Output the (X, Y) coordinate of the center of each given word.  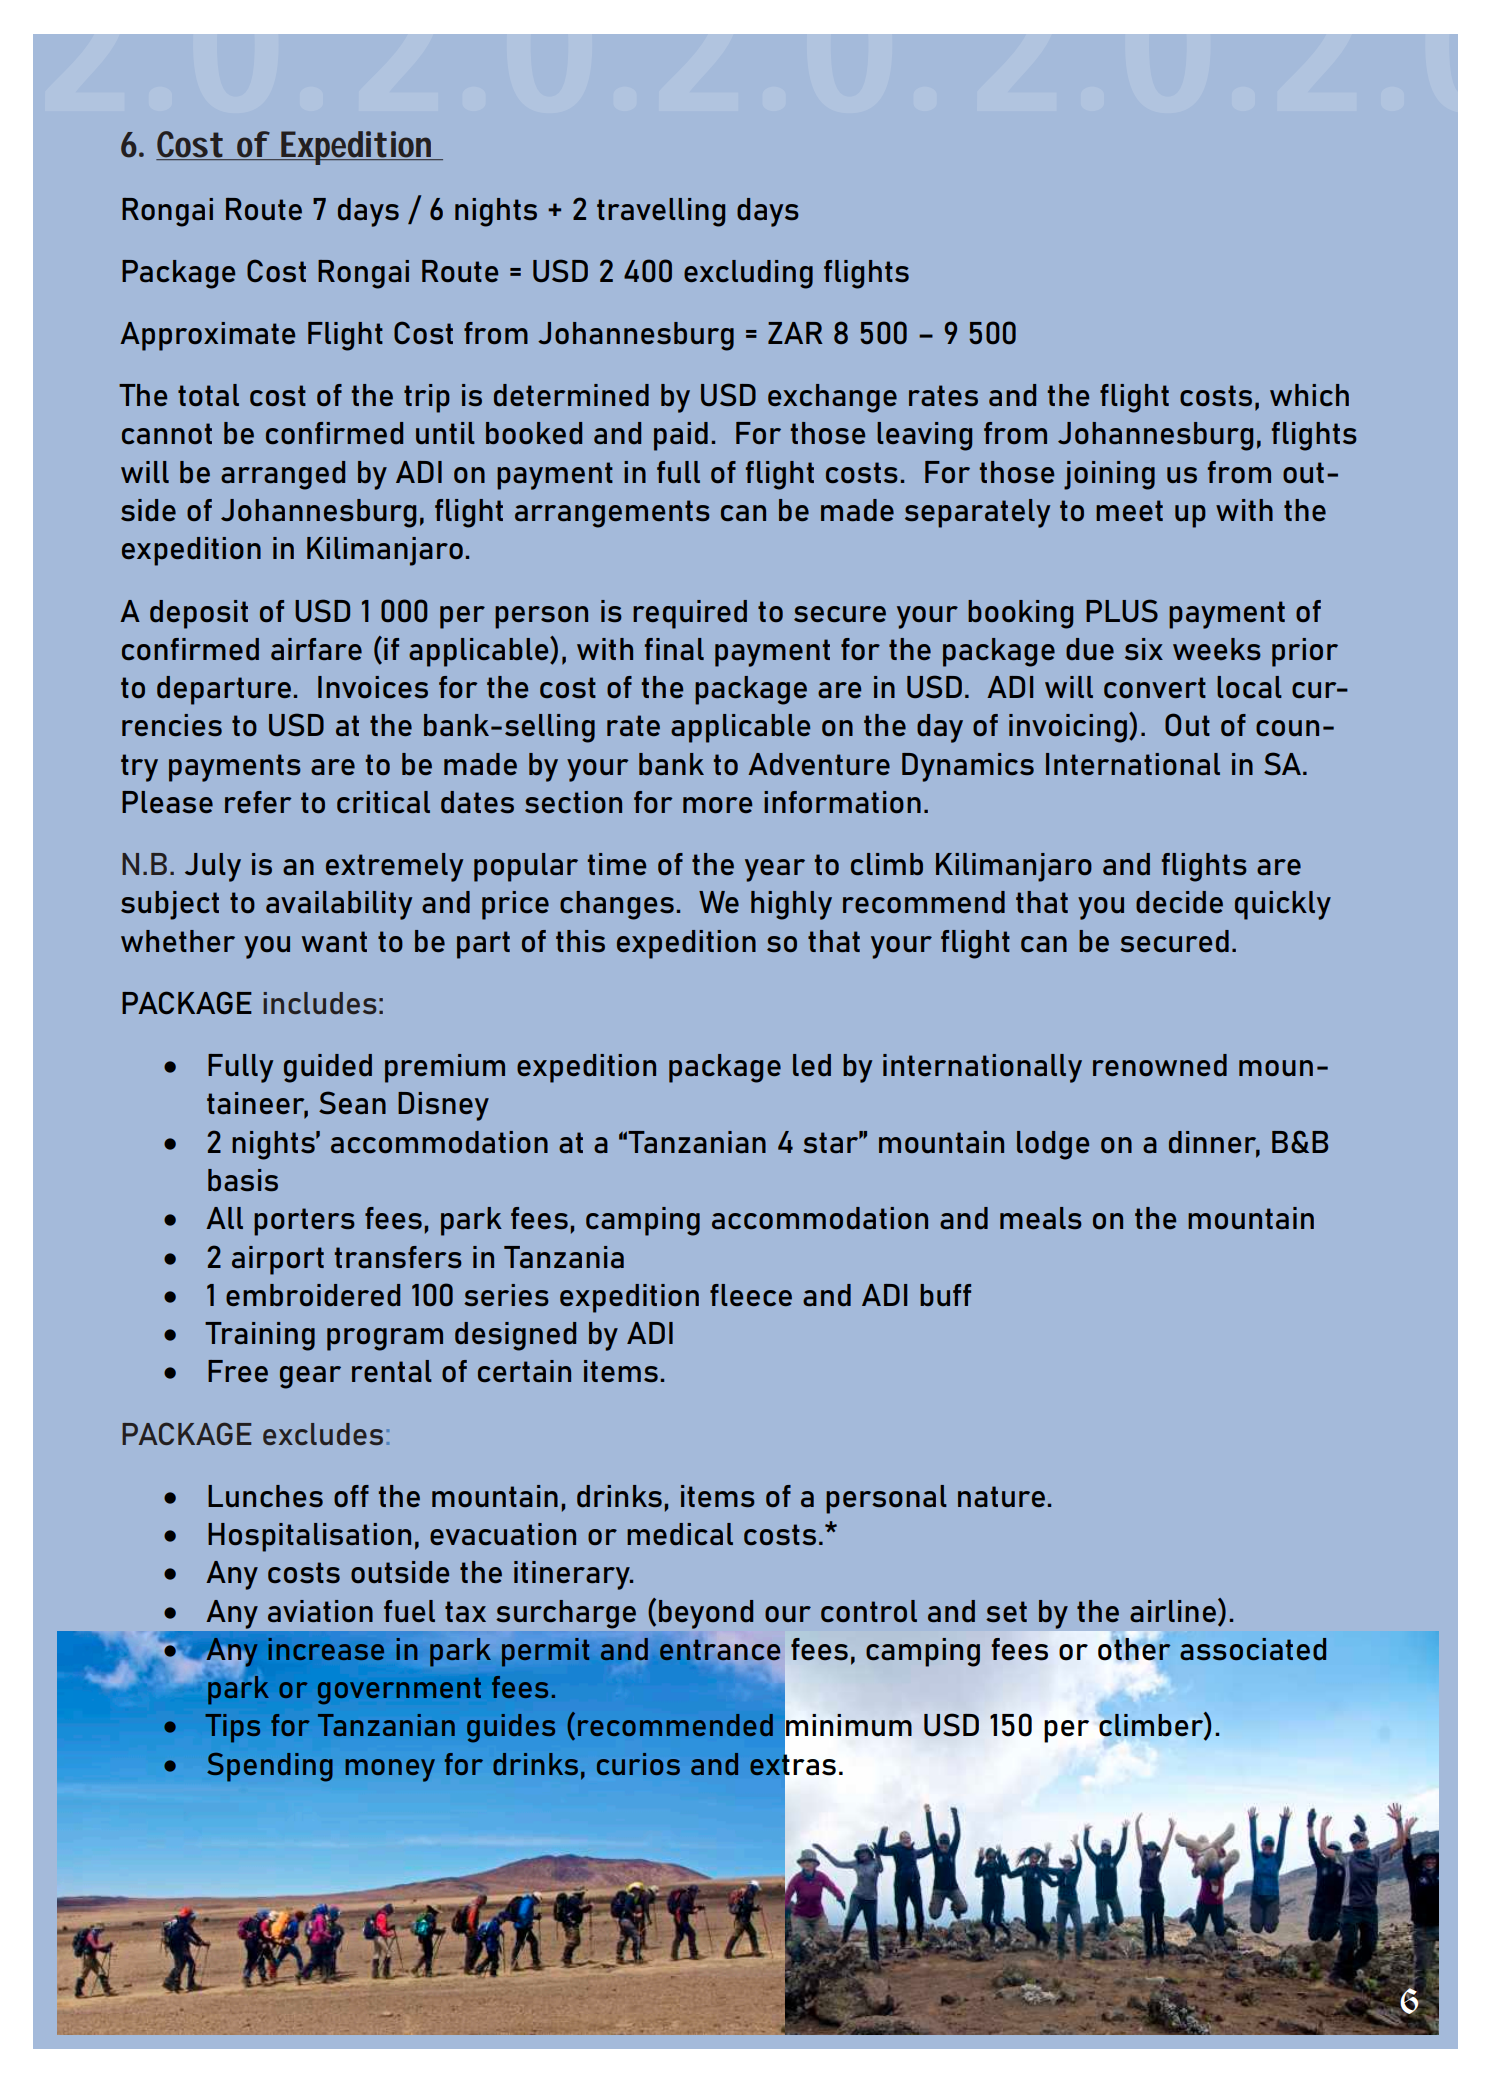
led (812, 1065)
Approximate (207, 336)
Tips (232, 1728)
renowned (1160, 1065)
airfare (316, 649)
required (690, 614)
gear (310, 1377)
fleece (751, 1295)
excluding (748, 274)
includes (319, 1003)
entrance (719, 1651)
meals (1041, 1218)
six (1144, 649)
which (1309, 395)
